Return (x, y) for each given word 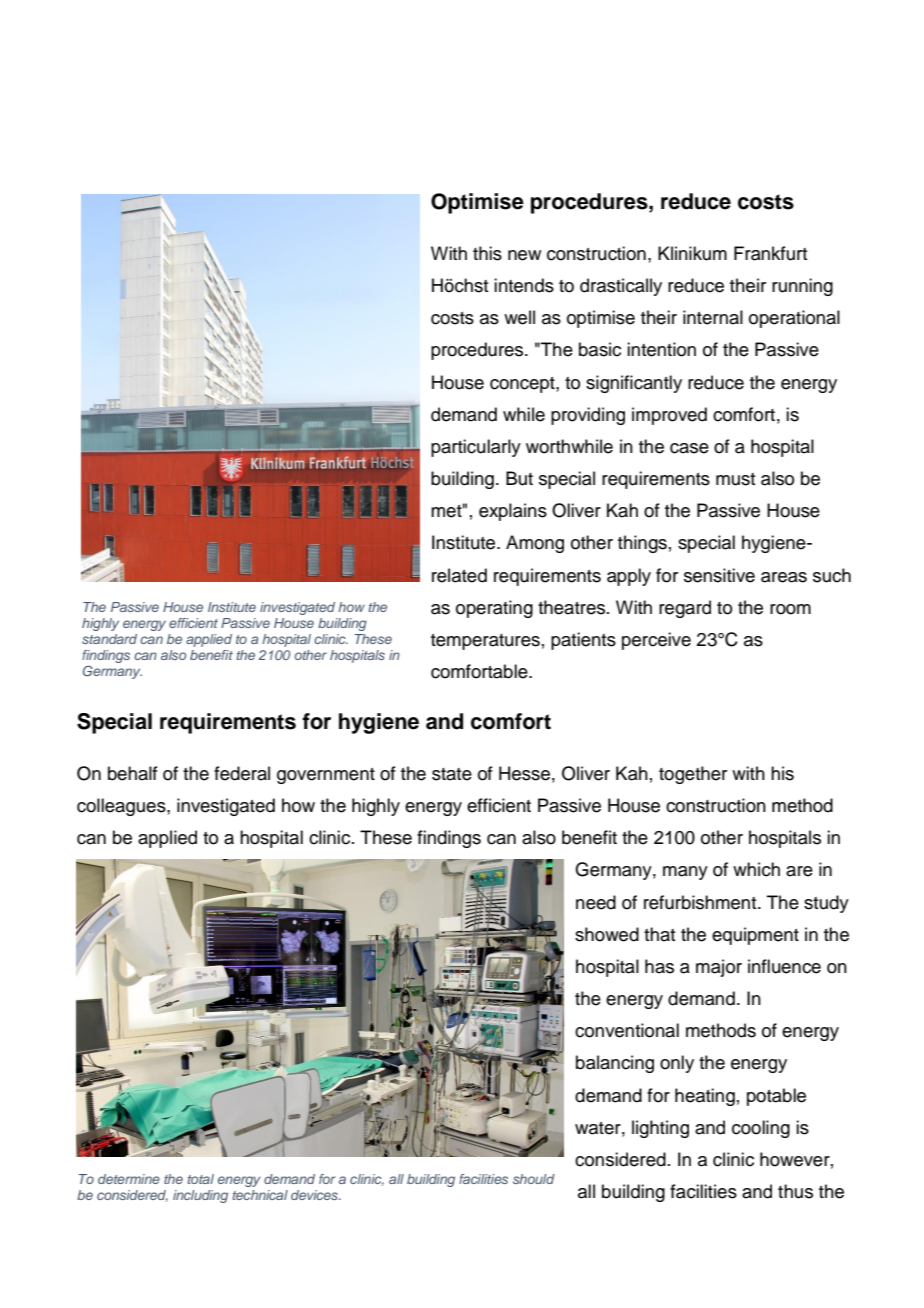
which (756, 869)
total (200, 1179)
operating (494, 609)
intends (524, 285)
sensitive (719, 575)
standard (109, 639)
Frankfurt (770, 253)
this (487, 253)
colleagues (122, 807)
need (596, 902)
